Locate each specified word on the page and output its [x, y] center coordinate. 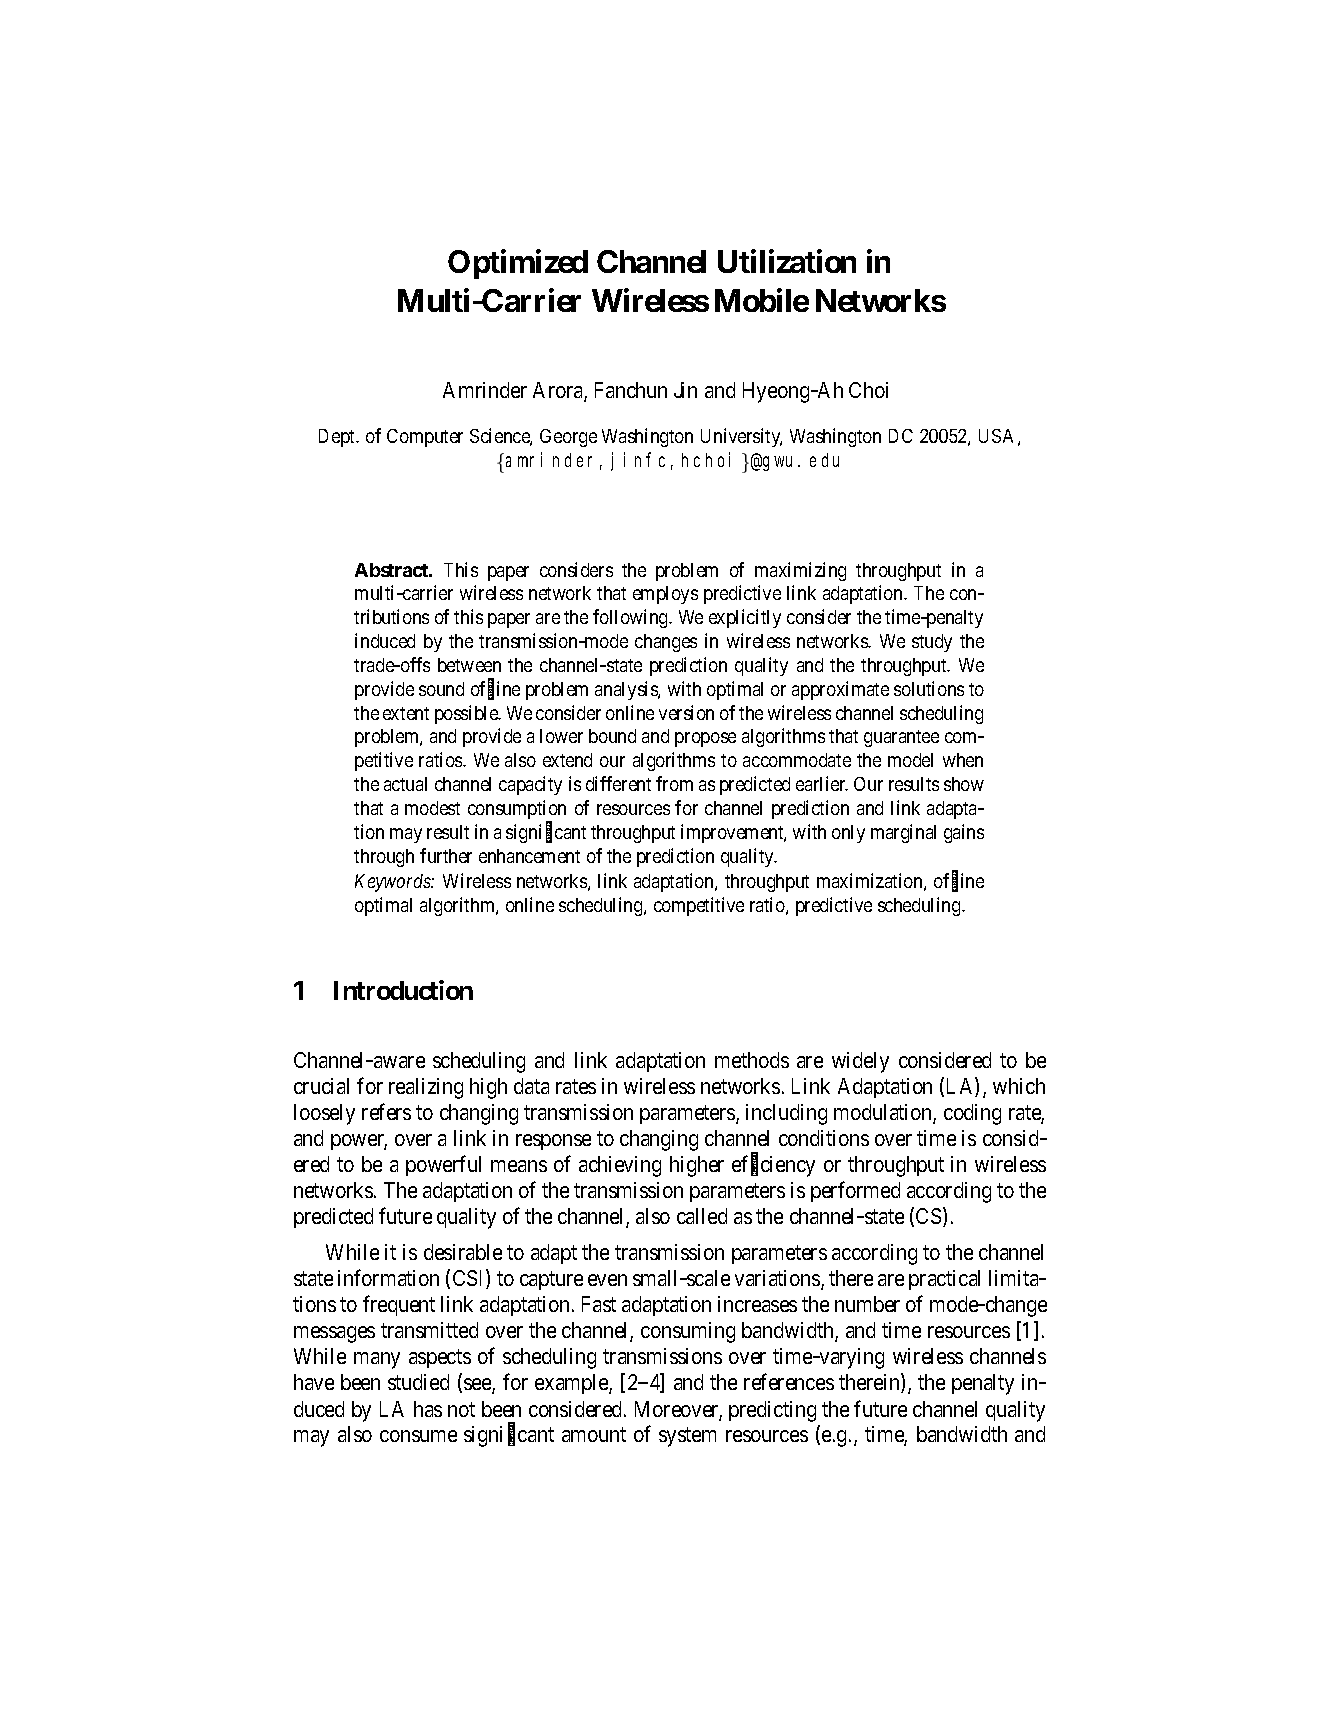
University [741, 437]
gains [964, 833]
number [867, 1304]
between [469, 665]
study [932, 643]
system [687, 1437]
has [428, 1409]
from [674, 783]
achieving [620, 1166]
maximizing [800, 571]
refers [386, 1111]
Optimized [518, 264]
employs [665, 595]
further [446, 855]
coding [972, 1114]
